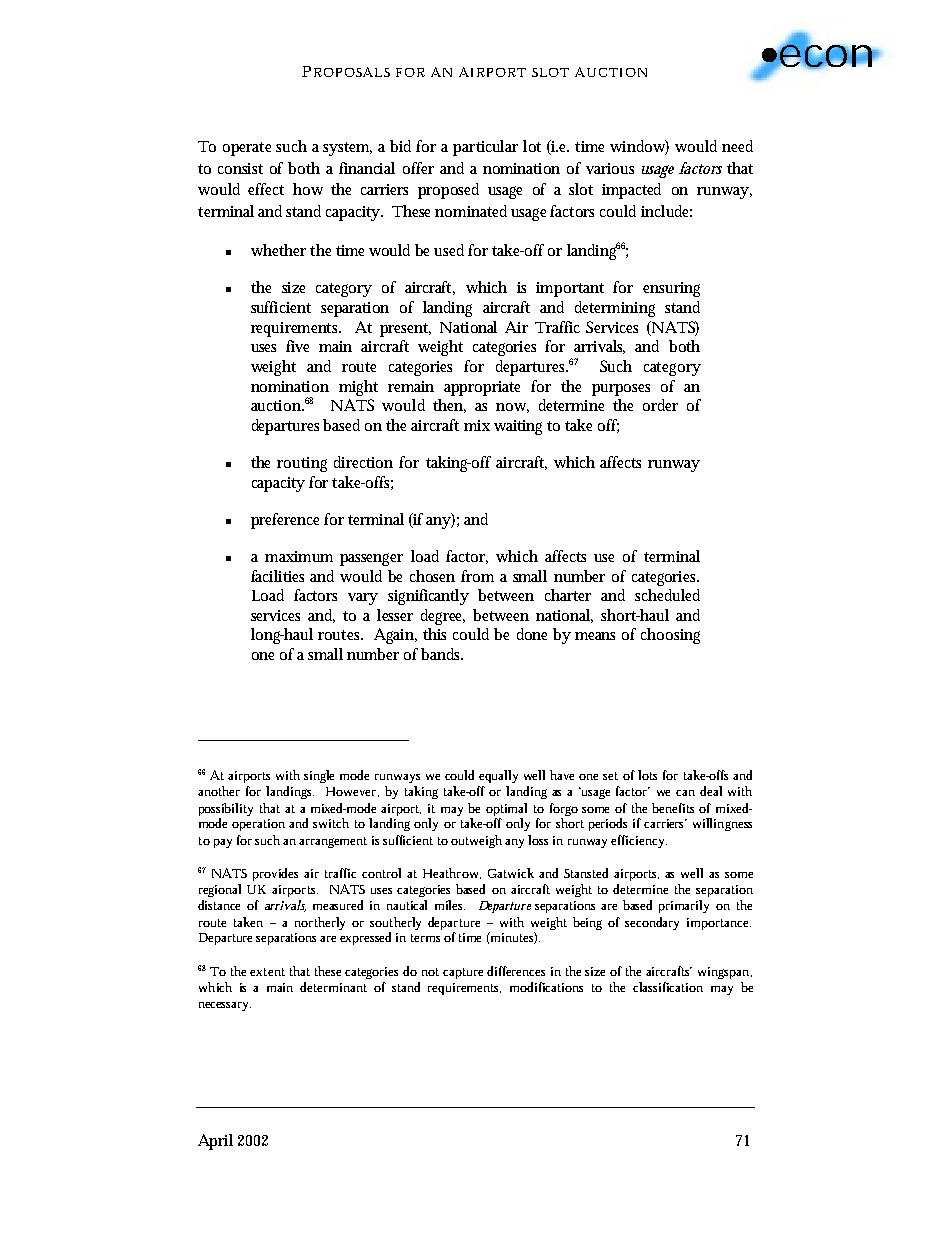  I want to click on particular, so click(485, 148).
